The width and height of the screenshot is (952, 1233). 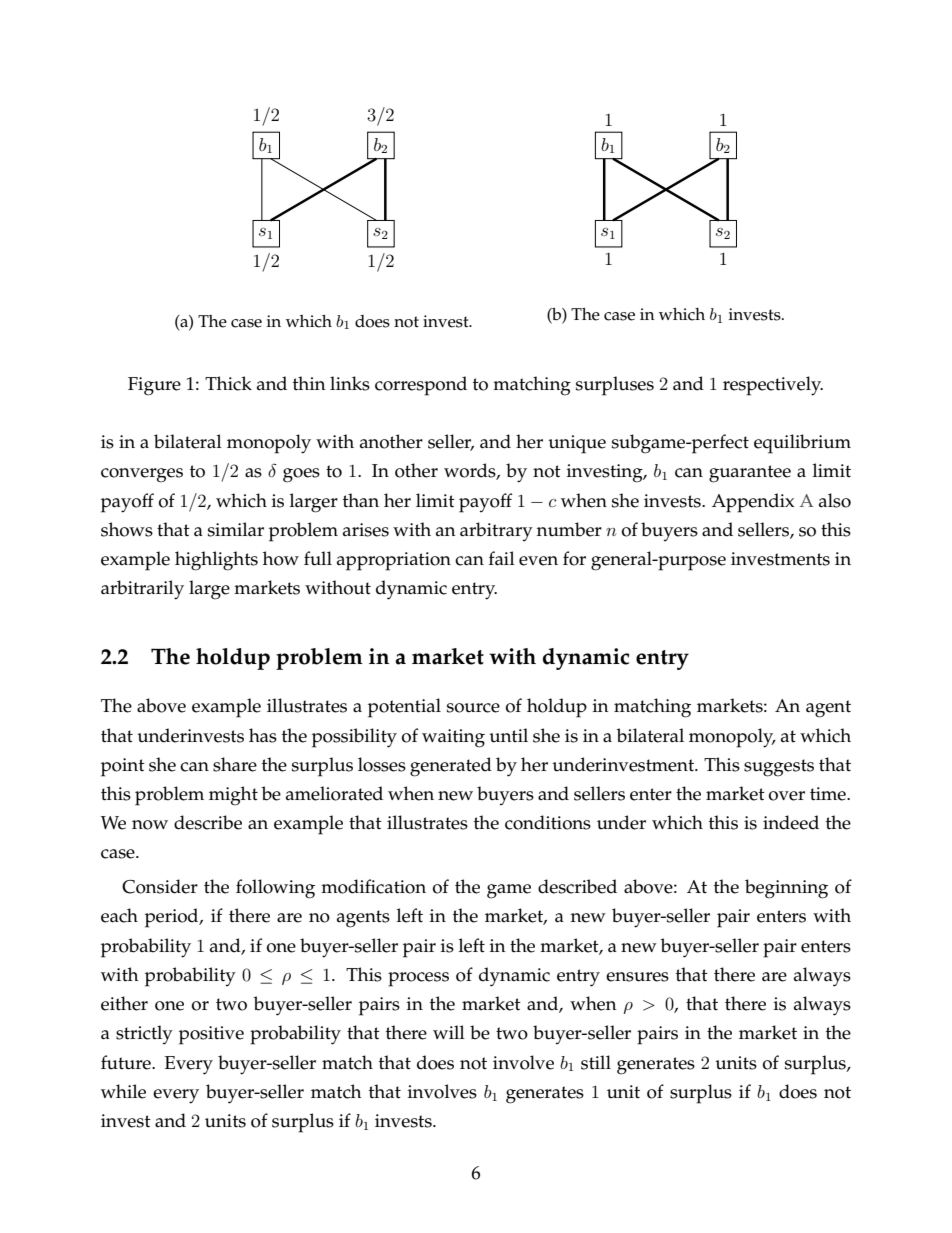 What do you see at coordinates (787, 796) in the screenshot?
I see `over` at bounding box center [787, 796].
